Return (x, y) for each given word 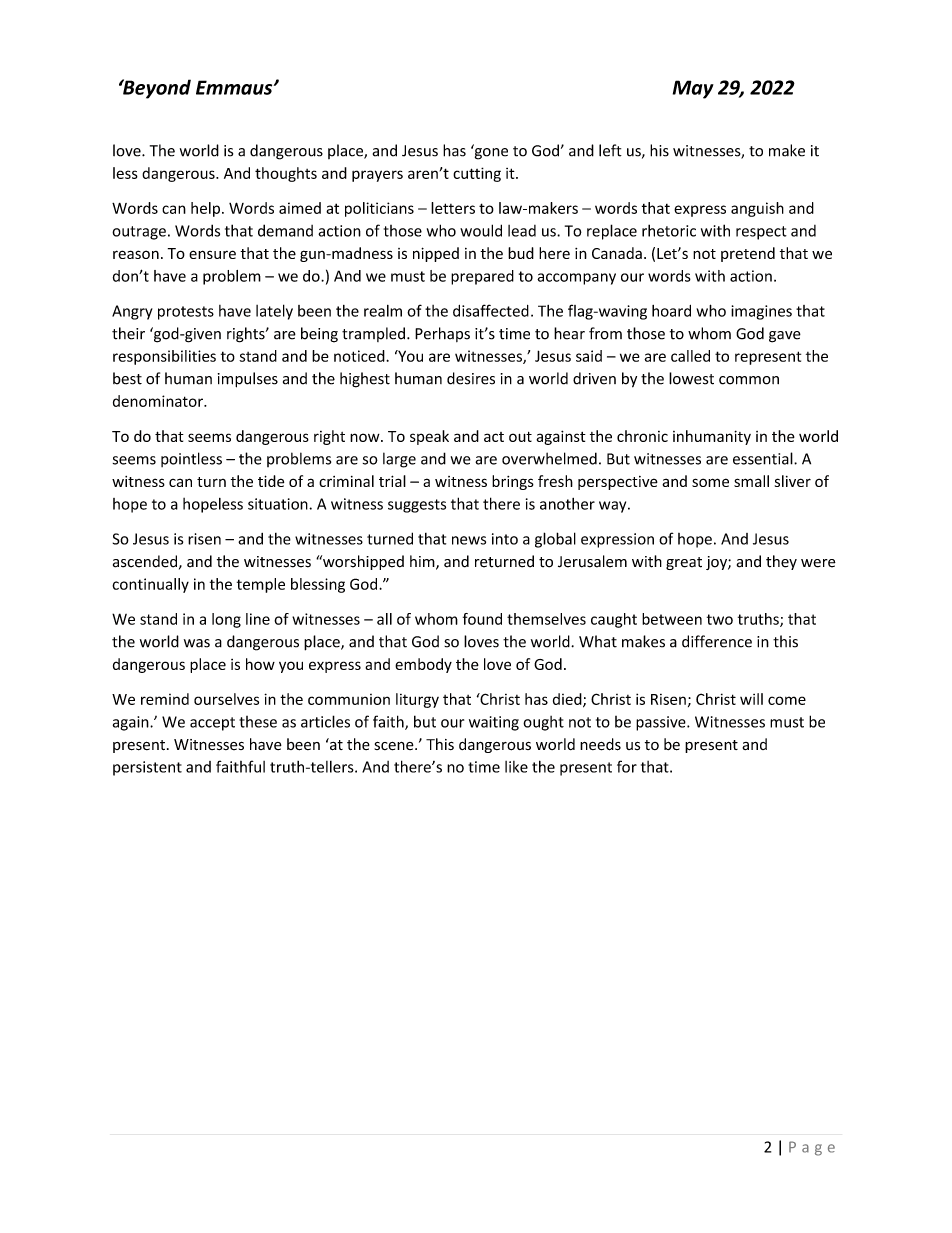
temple (261, 585)
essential (764, 458)
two (720, 619)
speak (429, 437)
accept (212, 724)
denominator (159, 401)
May (693, 89)
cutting (477, 174)
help (205, 209)
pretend (748, 254)
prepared (482, 277)
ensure (212, 254)
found (482, 619)
